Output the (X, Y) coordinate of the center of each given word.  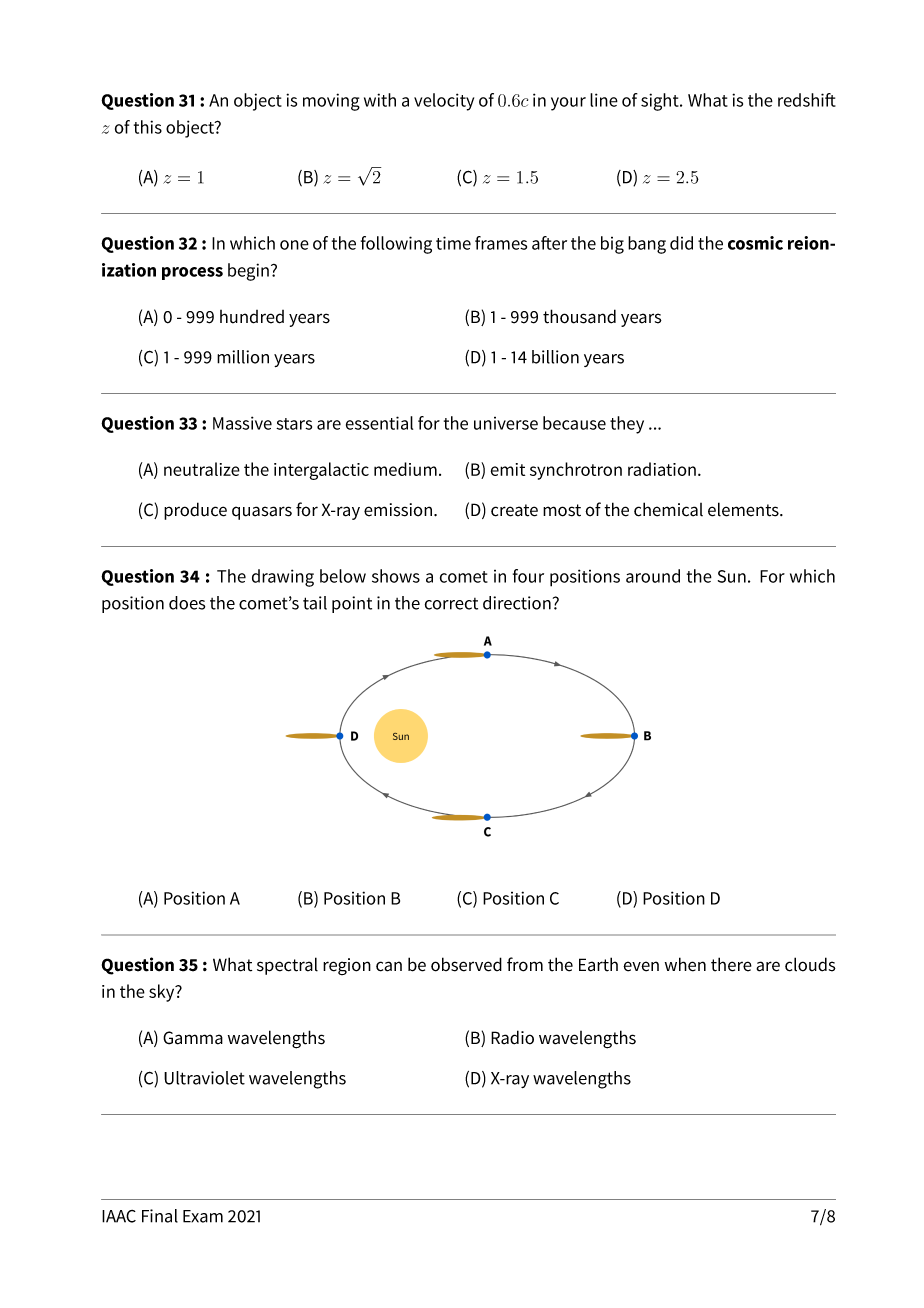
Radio (512, 1037)
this (148, 127)
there (731, 964)
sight (661, 102)
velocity (444, 102)
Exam (203, 1216)
